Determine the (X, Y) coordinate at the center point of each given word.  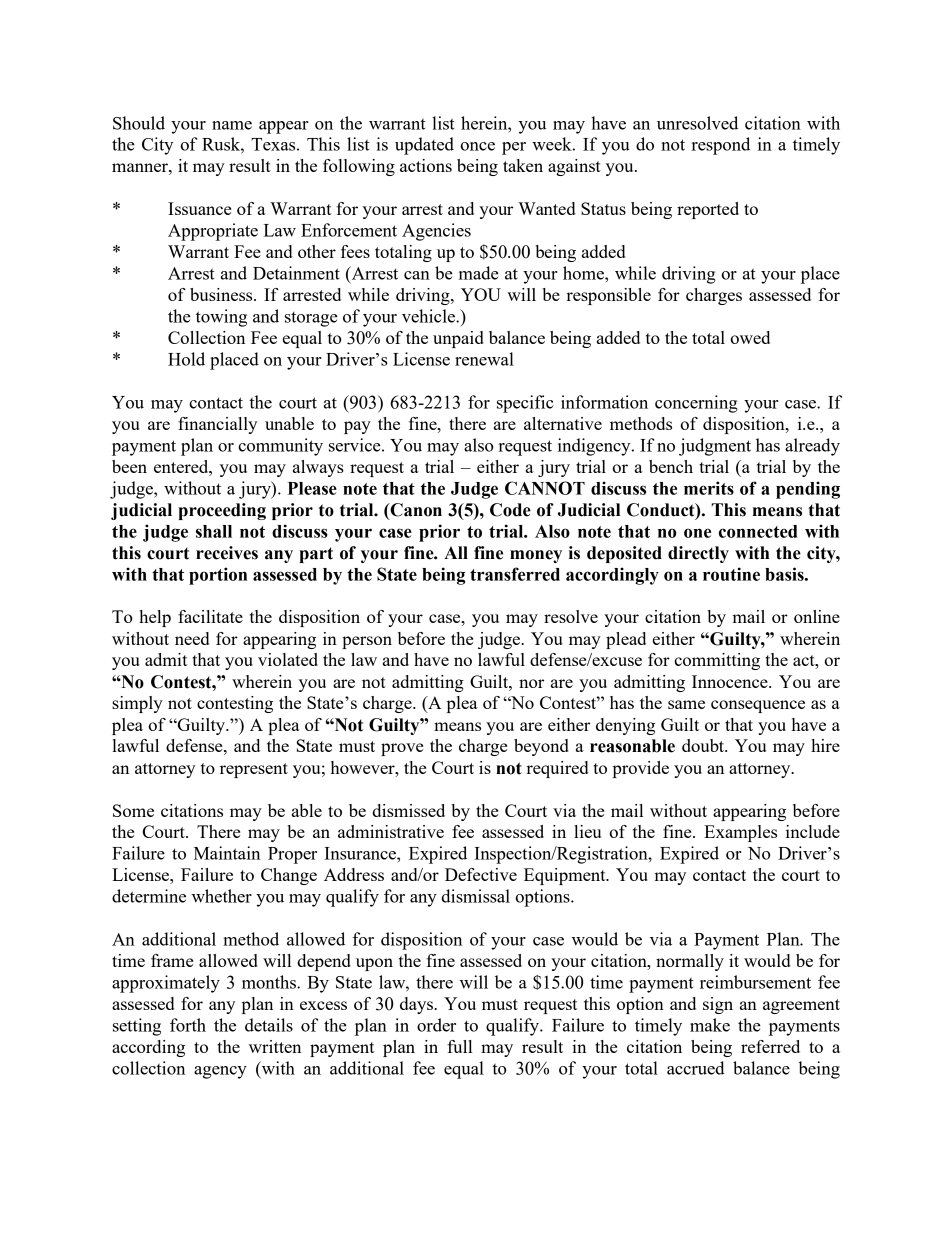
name (232, 125)
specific (525, 404)
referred (770, 1046)
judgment (715, 447)
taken (523, 165)
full (459, 1046)
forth (188, 1025)
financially (217, 425)
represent (254, 770)
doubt (704, 745)
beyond (541, 747)
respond (721, 146)
